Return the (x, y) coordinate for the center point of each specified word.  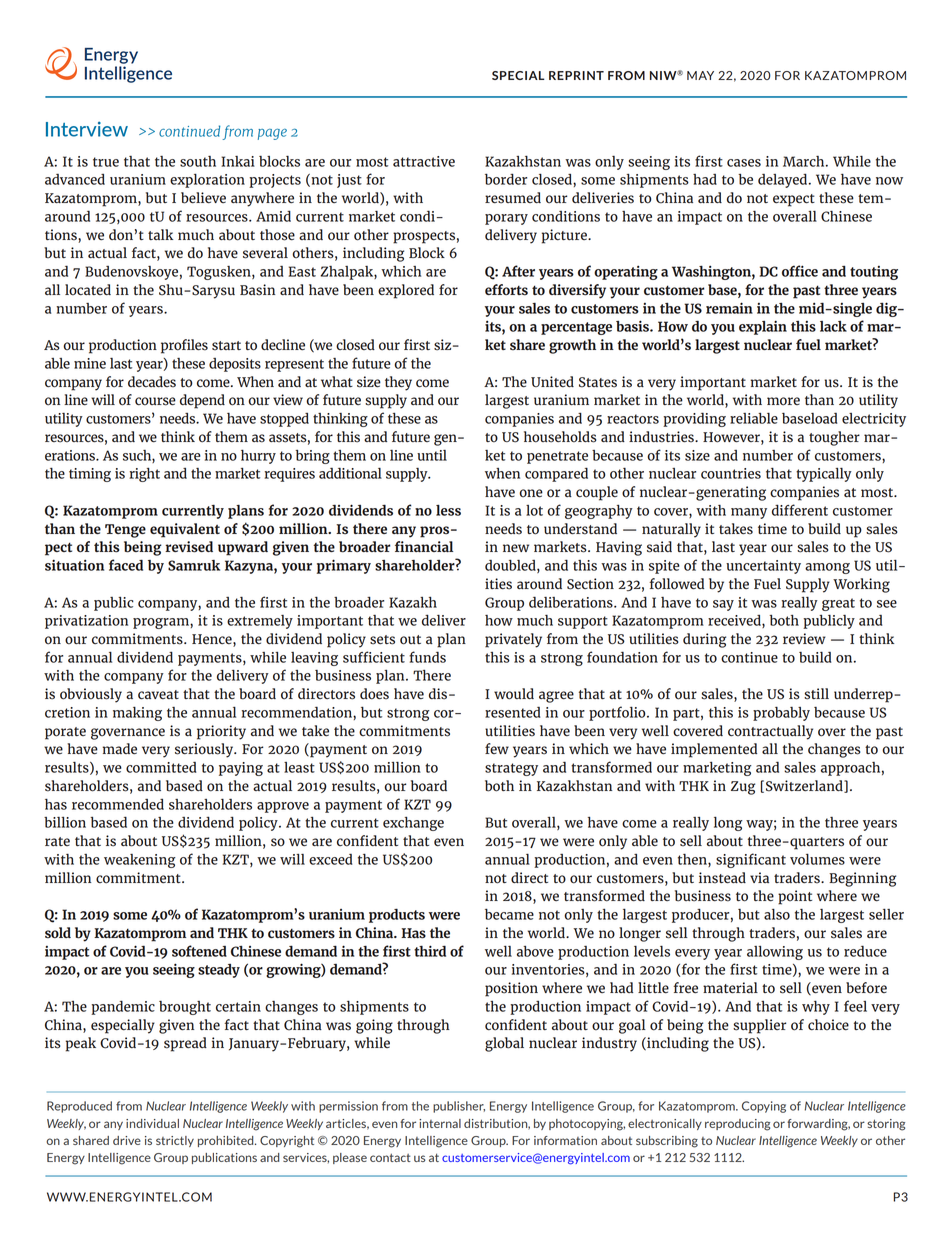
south (198, 161)
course (155, 401)
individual (152, 1123)
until (432, 455)
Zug (743, 788)
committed (161, 767)
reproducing (737, 1125)
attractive (424, 161)
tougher (834, 438)
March (805, 161)
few (497, 748)
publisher (459, 1107)
